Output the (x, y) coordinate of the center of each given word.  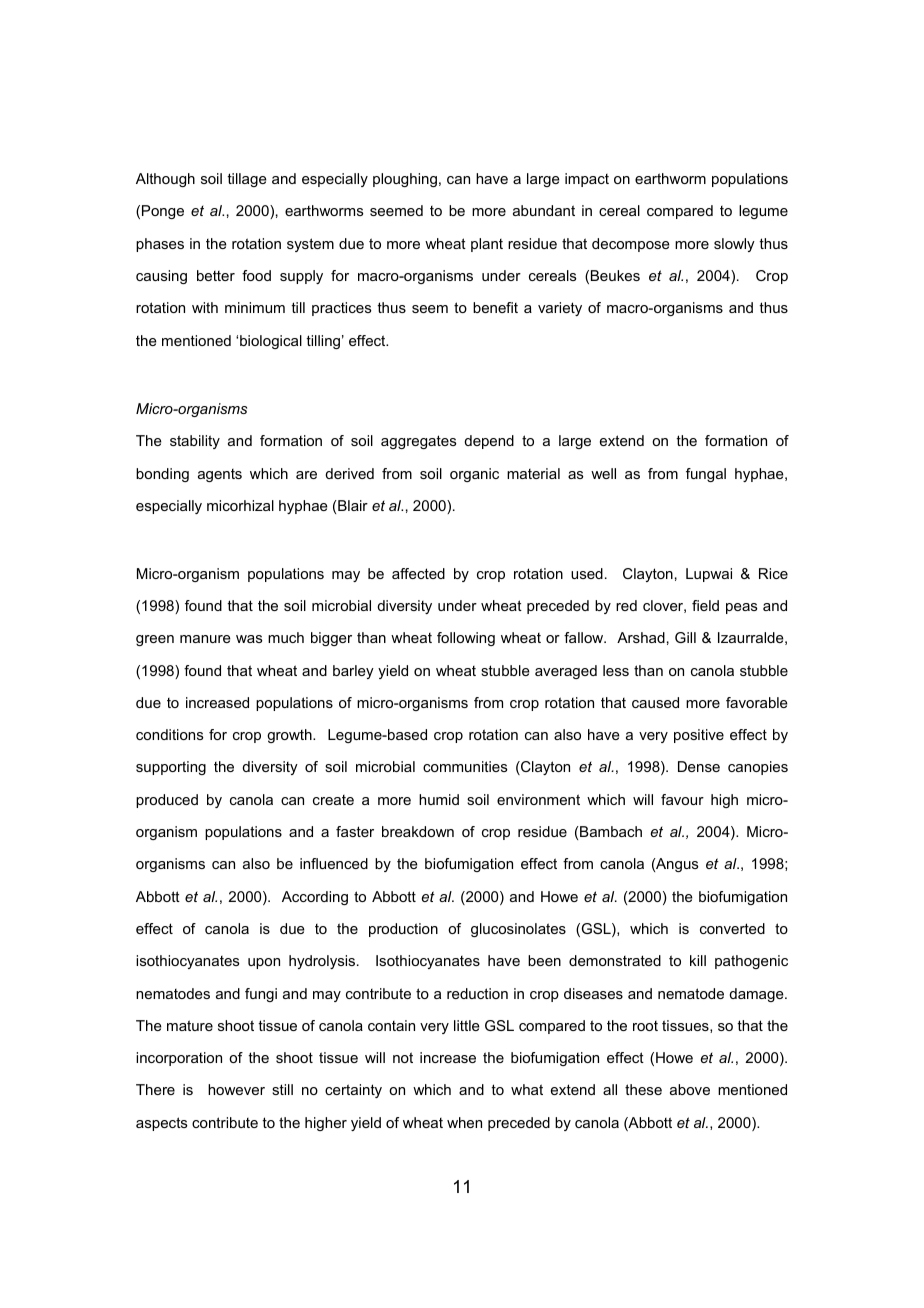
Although (165, 180)
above (690, 1089)
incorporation (179, 1059)
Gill (685, 637)
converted (732, 928)
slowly (734, 245)
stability (195, 442)
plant (487, 245)
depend (489, 442)
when (464, 1122)
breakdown (418, 831)
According (315, 898)
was (249, 639)
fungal (706, 475)
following (466, 639)
